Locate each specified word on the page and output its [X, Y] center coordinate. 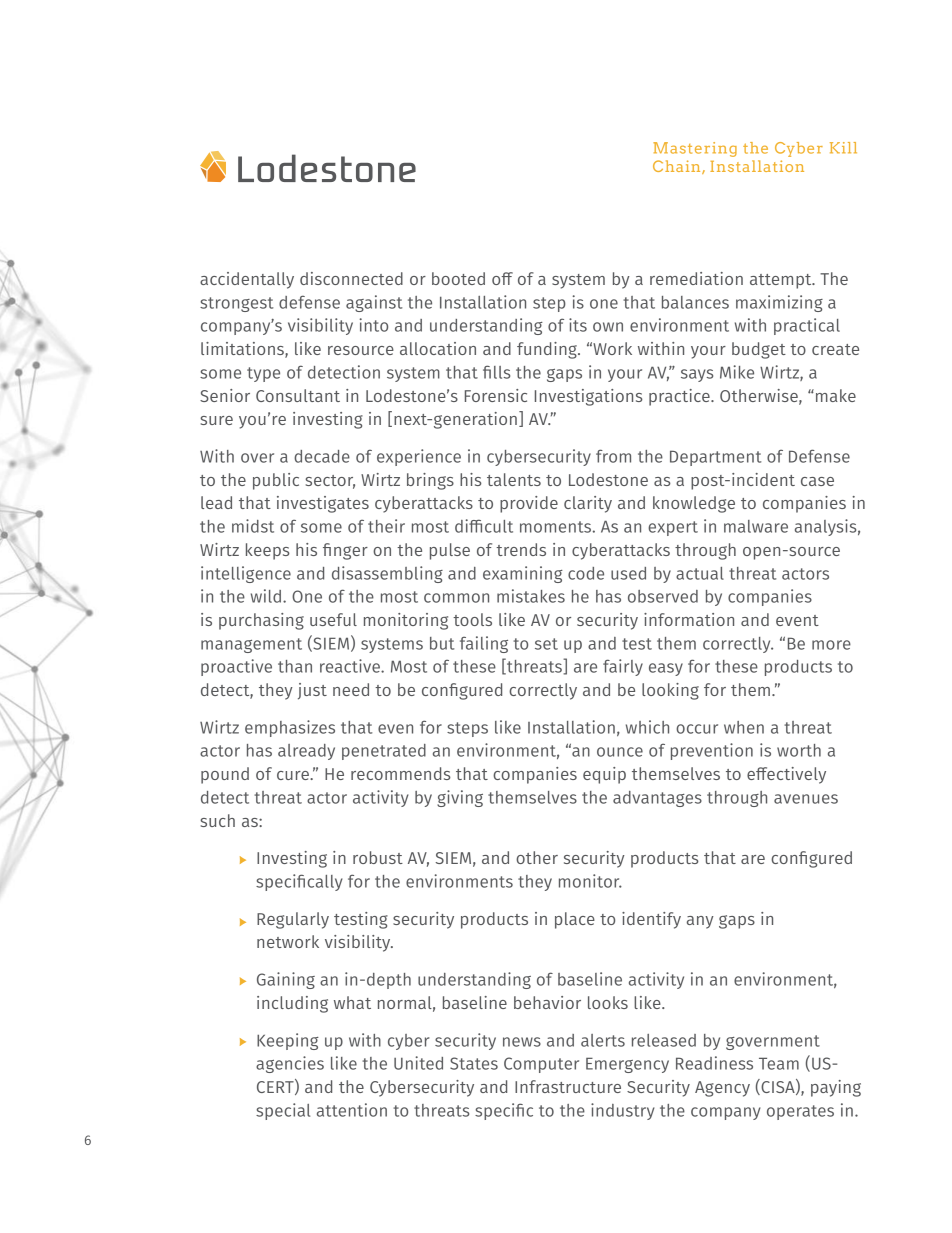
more [831, 645]
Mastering [695, 149]
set [546, 644]
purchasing [261, 621]
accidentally [247, 280]
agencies [290, 1064]
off [502, 278]
